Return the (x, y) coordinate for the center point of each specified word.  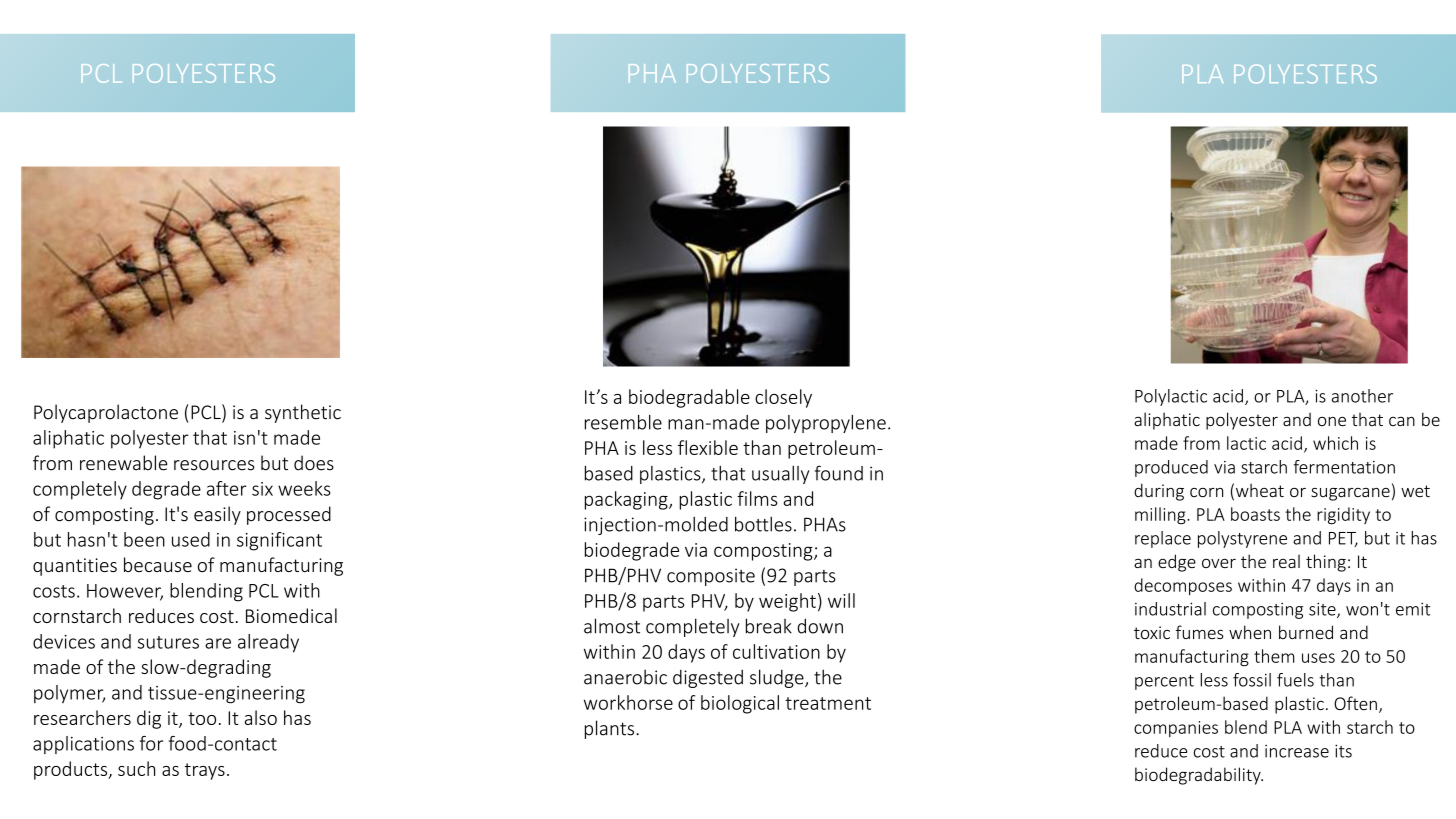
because (158, 564)
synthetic (303, 413)
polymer (69, 694)
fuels (1295, 680)
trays (205, 771)
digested (708, 678)
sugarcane (1350, 494)
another (1362, 396)
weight (787, 602)
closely (783, 398)
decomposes (1183, 586)
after (227, 488)
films (757, 498)
